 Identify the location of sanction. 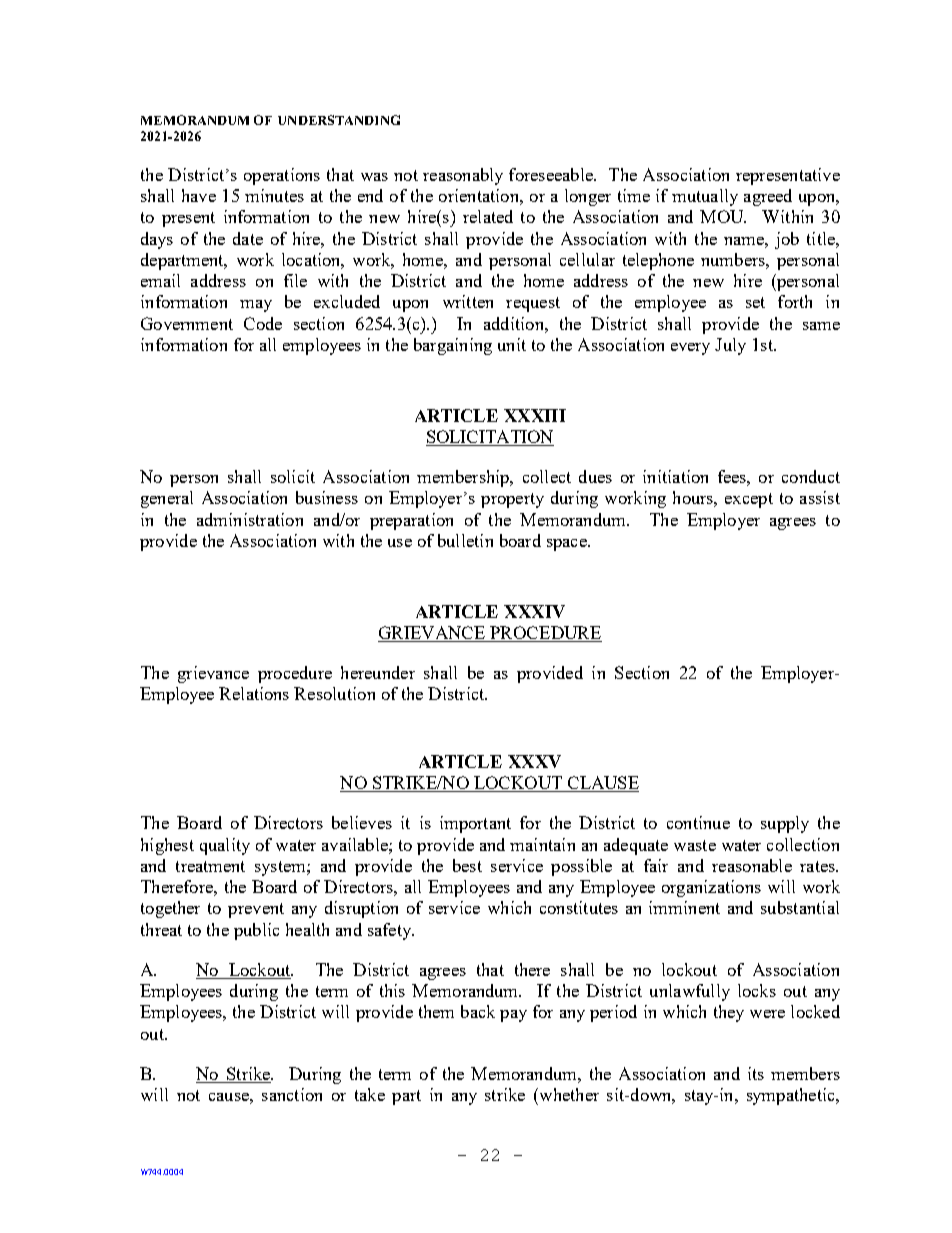
(292, 1094).
